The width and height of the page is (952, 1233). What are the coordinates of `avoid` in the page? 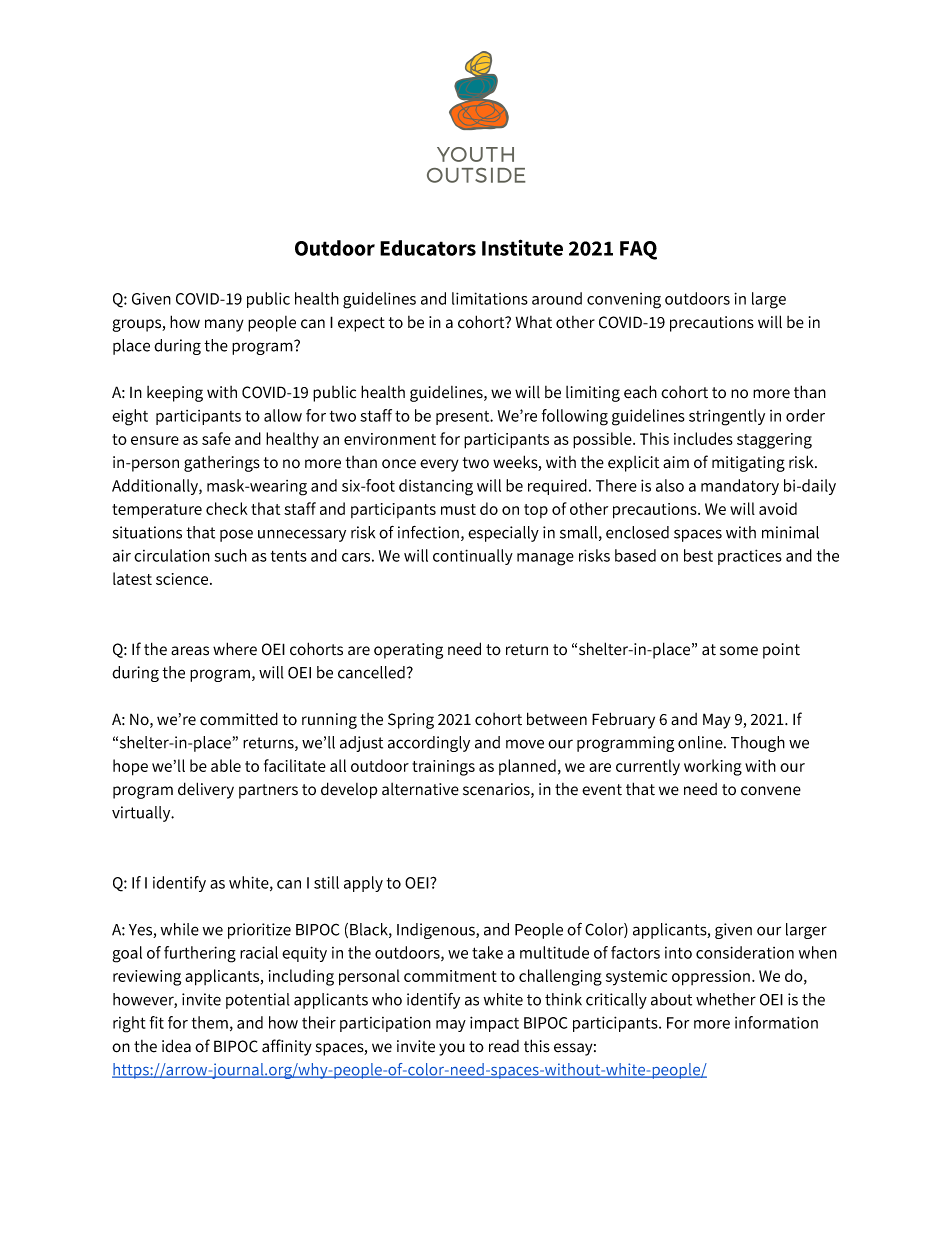 It's located at (778, 508).
